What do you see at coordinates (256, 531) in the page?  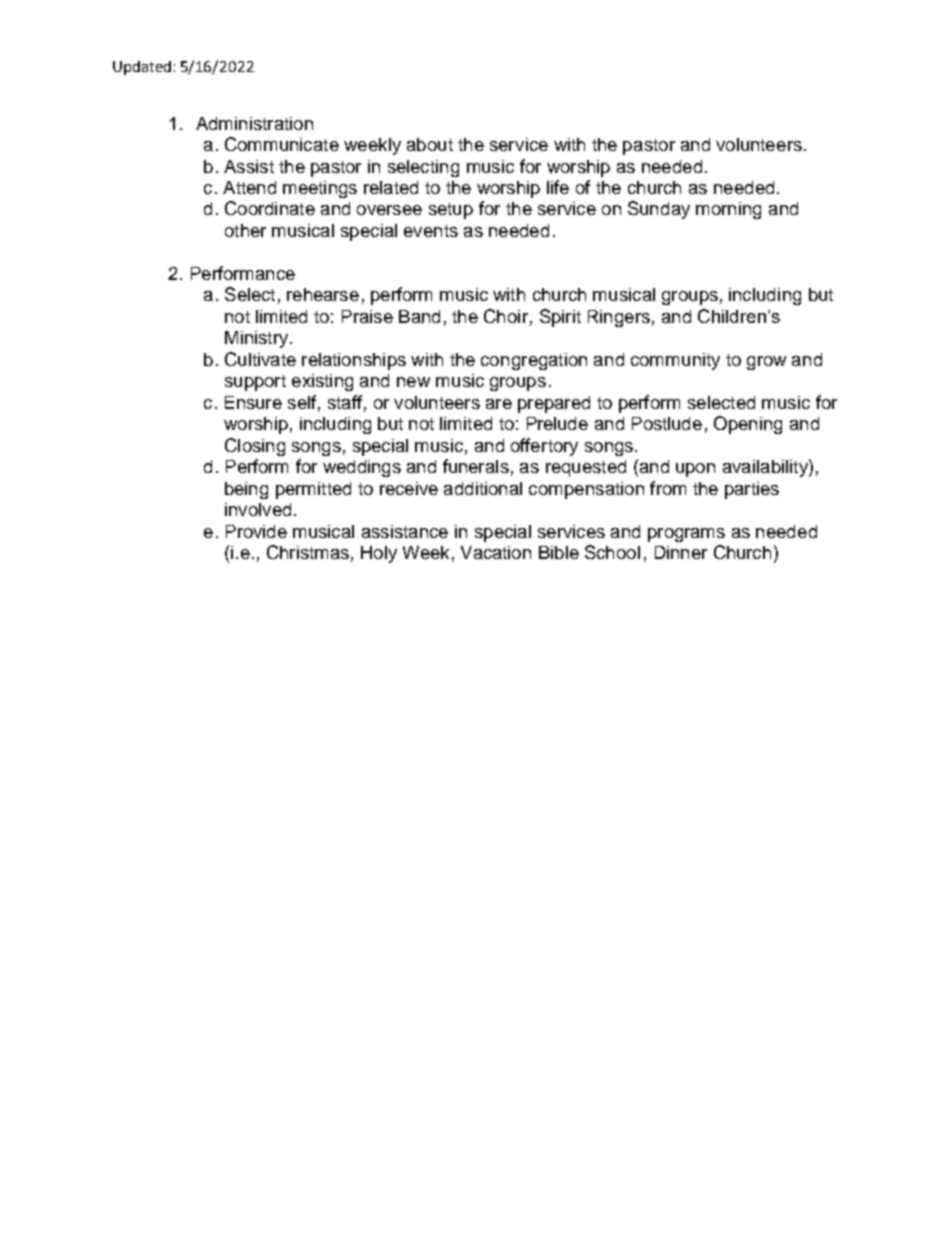 I see `Provide` at bounding box center [256, 531].
